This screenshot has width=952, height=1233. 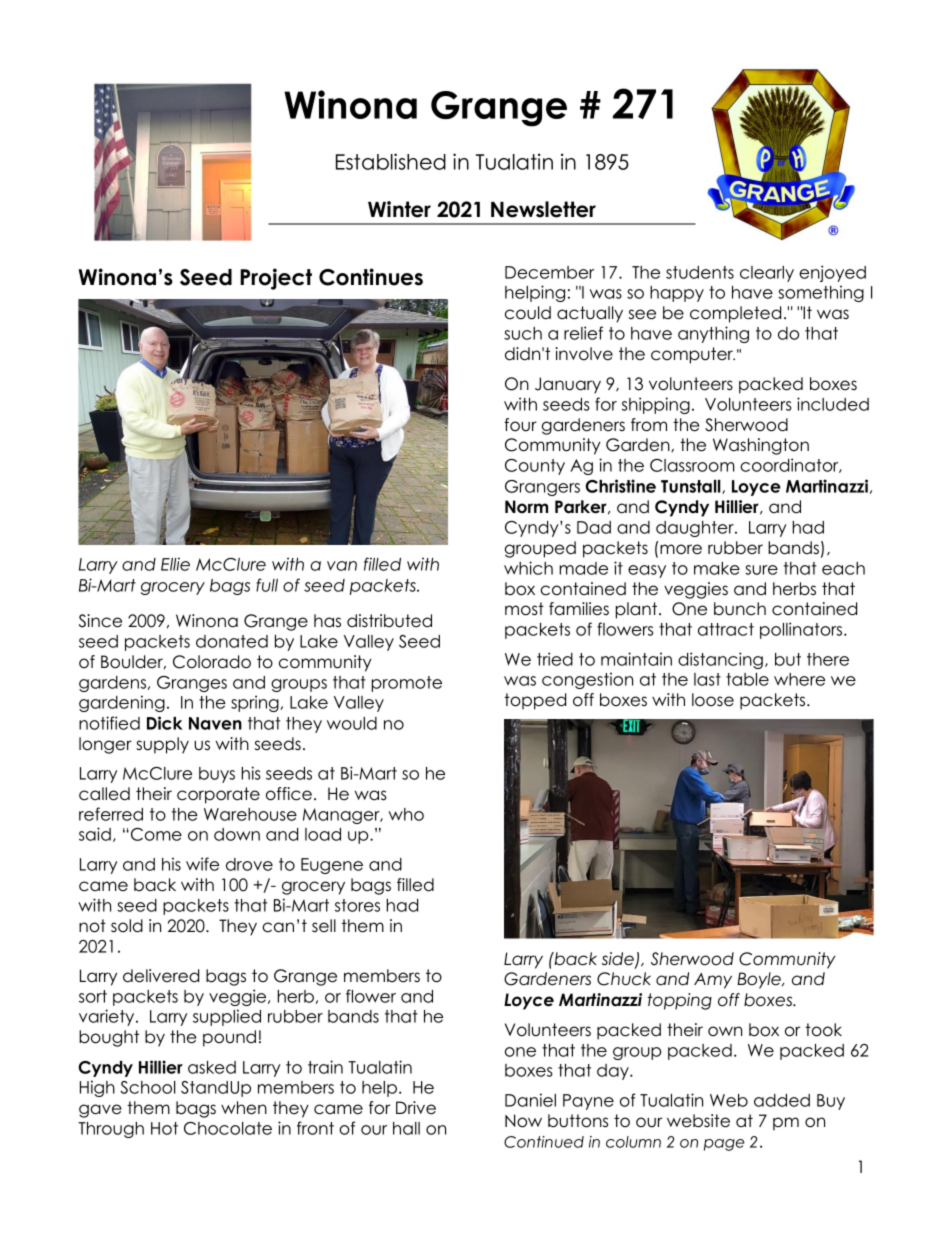 What do you see at coordinates (416, 1108) in the screenshot?
I see `Drive` at bounding box center [416, 1108].
